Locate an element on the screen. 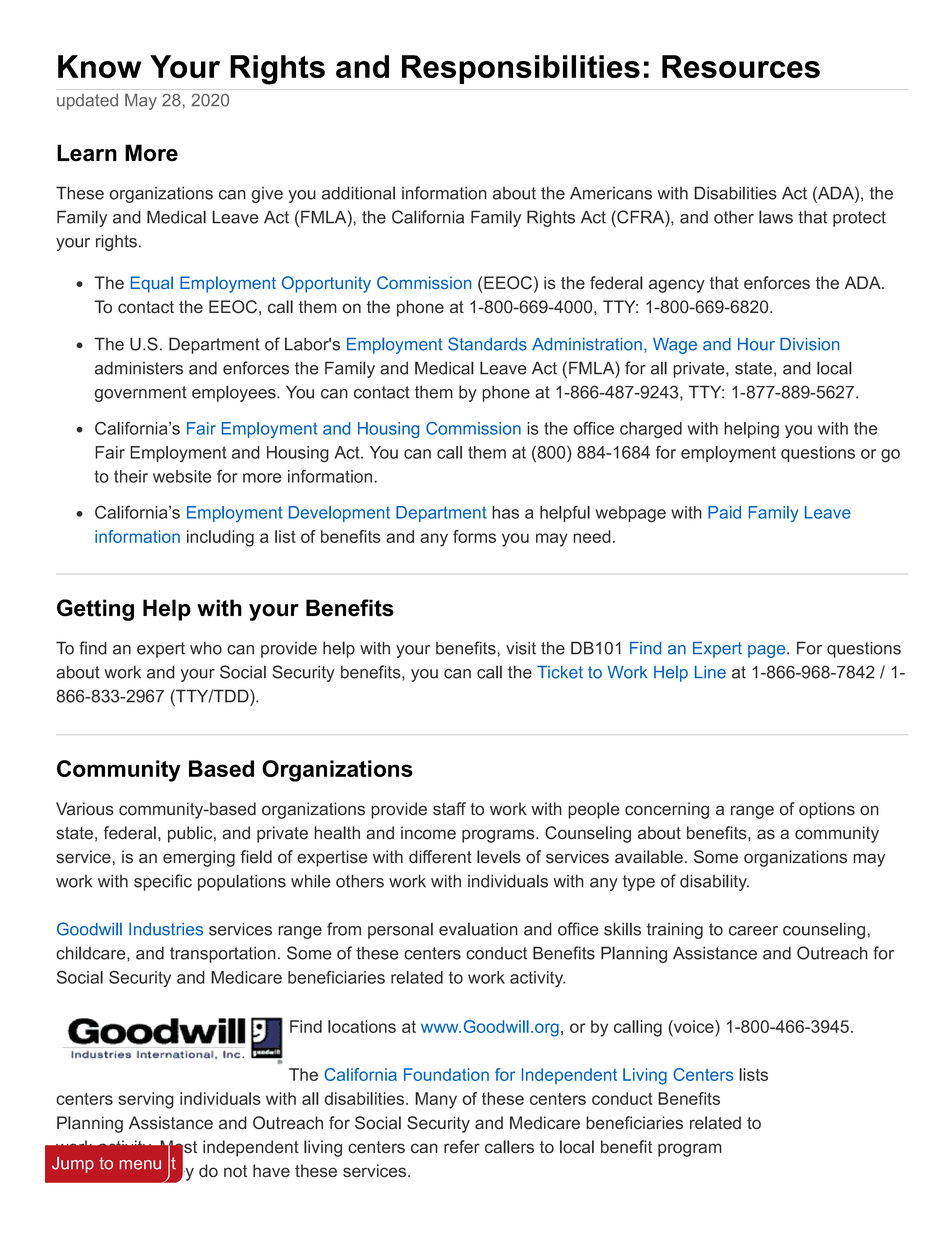 Image resolution: width=952 pixels, height=1233 pixels. content is located at coordinates (148, 1163).
